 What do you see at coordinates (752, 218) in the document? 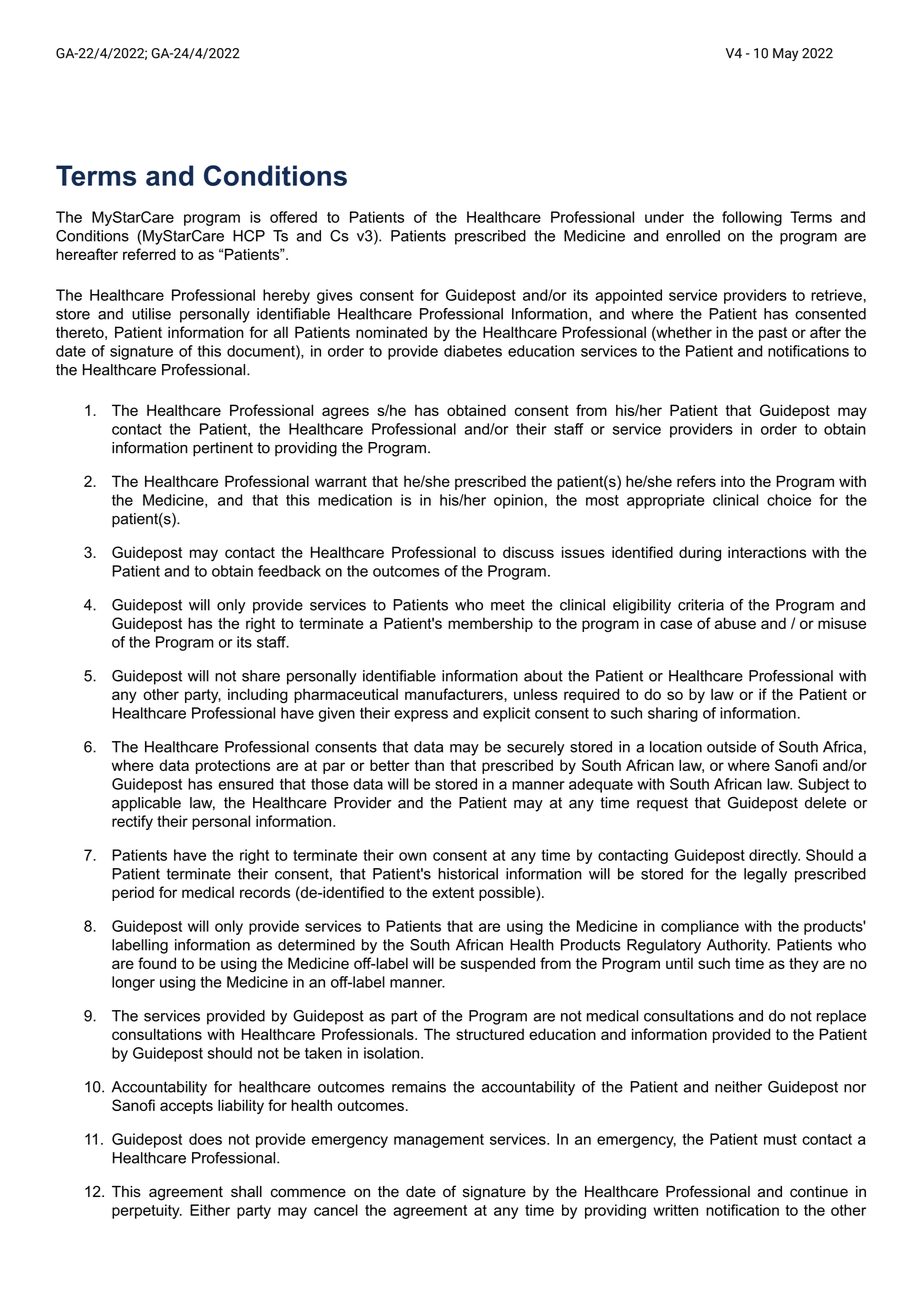
I see `following` at bounding box center [752, 218].
